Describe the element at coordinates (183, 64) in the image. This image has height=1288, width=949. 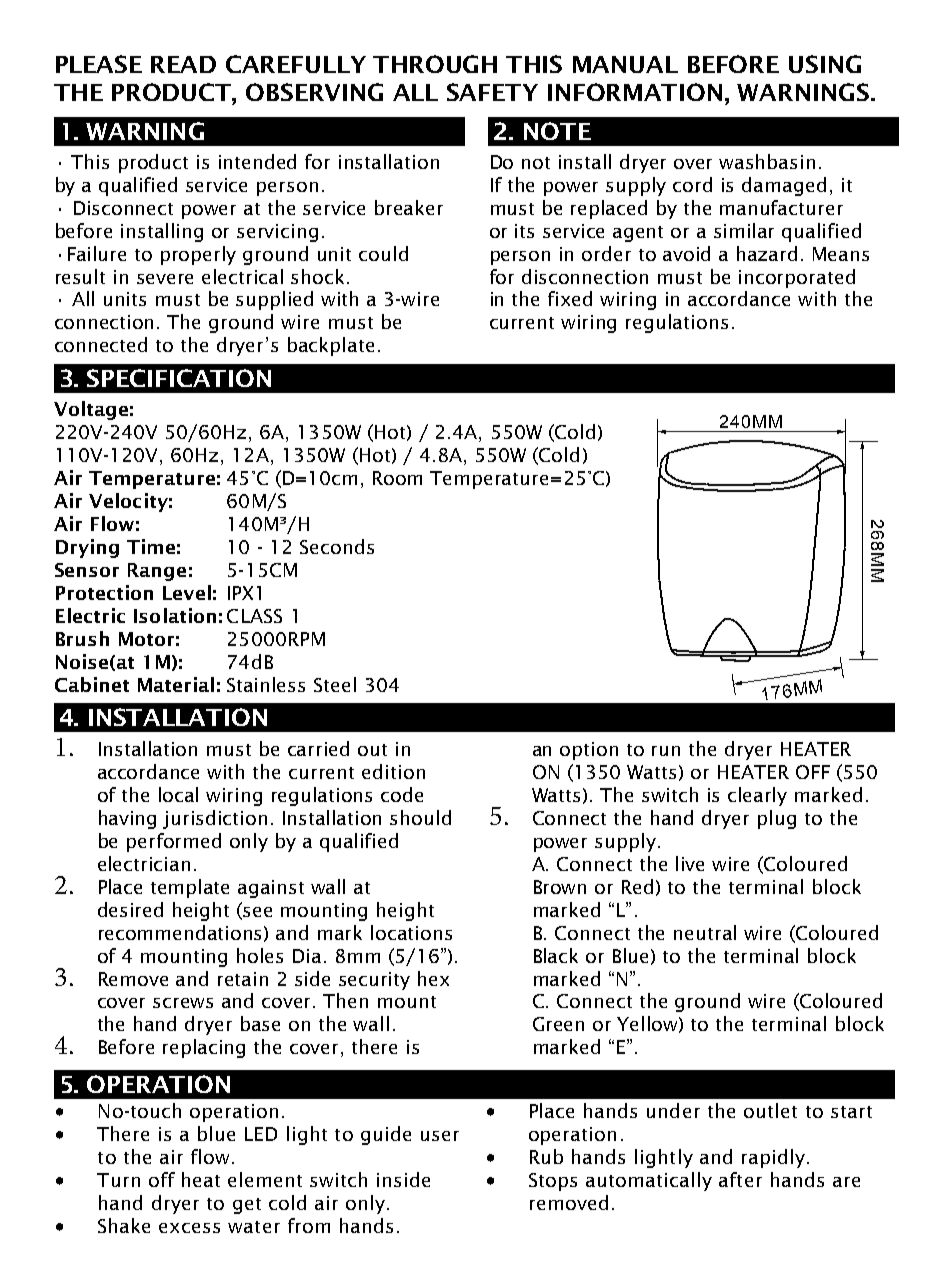
I see `READ` at that location.
